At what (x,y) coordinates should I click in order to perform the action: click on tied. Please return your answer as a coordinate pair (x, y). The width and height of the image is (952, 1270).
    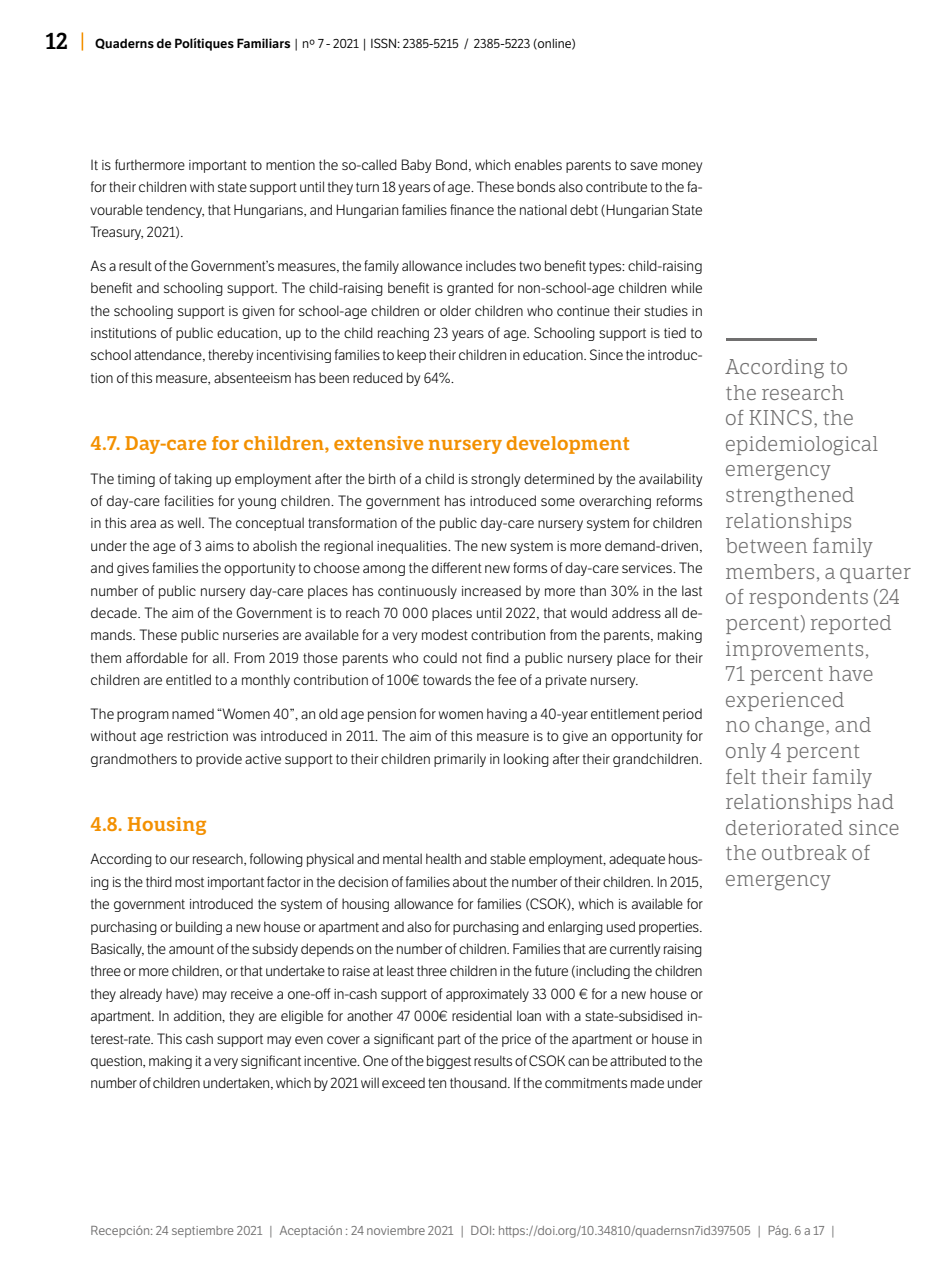
    Looking at the image, I should click on (675, 333).
